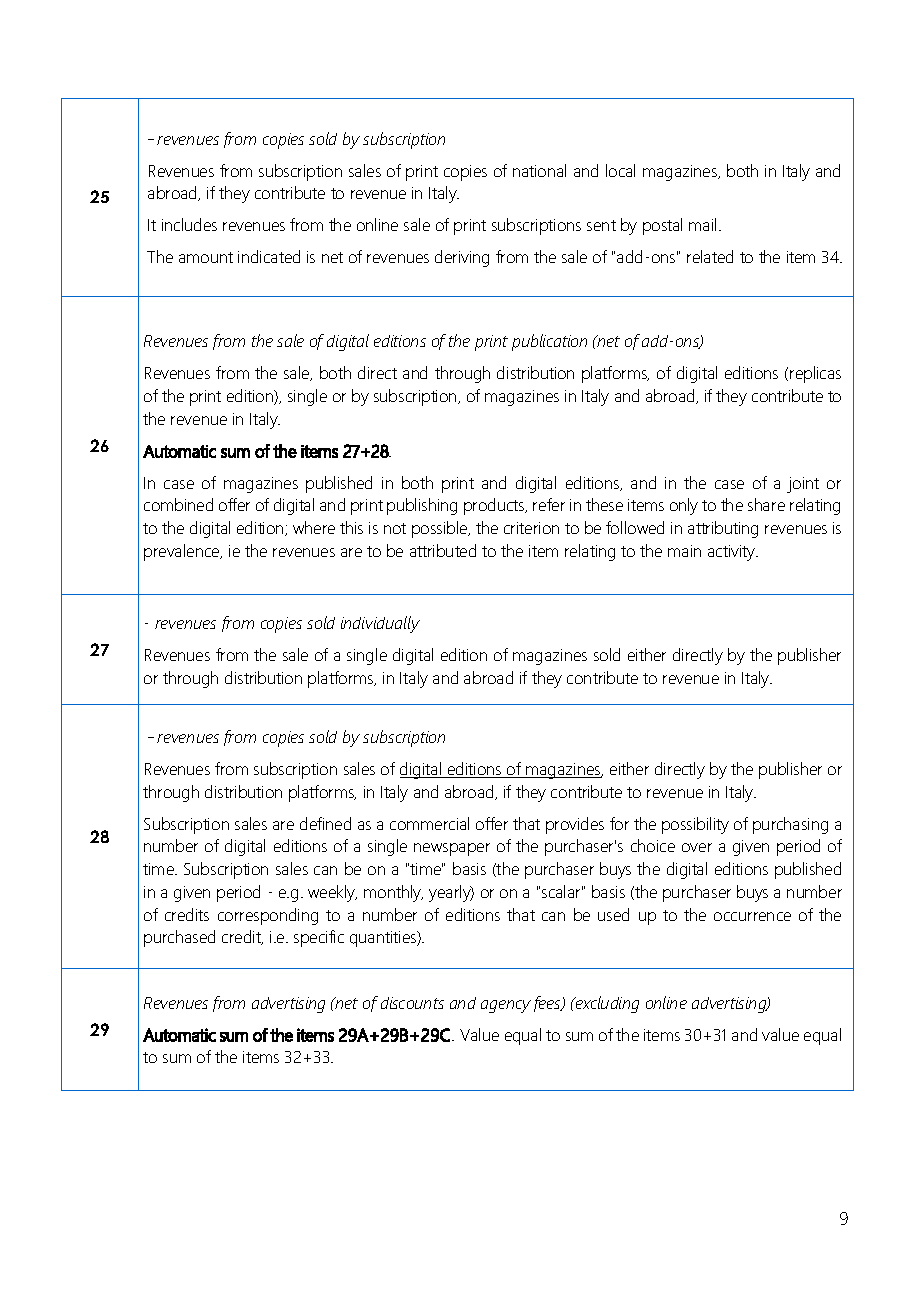 Image resolution: width=924 pixels, height=1307 pixels. Describe the element at coordinates (695, 825) in the screenshot. I see `possibility` at that location.
